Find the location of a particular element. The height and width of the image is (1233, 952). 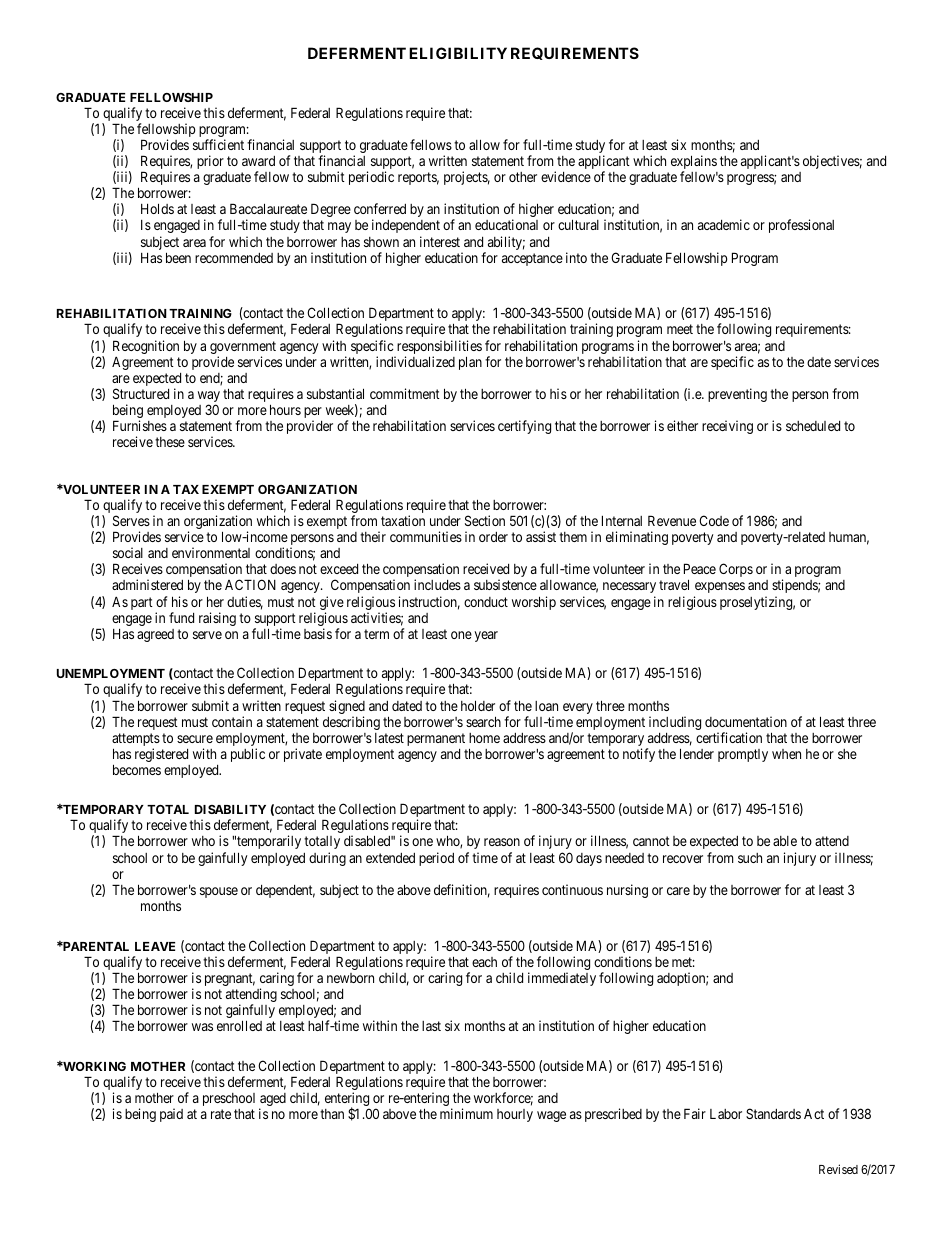

each is located at coordinates (484, 962).
